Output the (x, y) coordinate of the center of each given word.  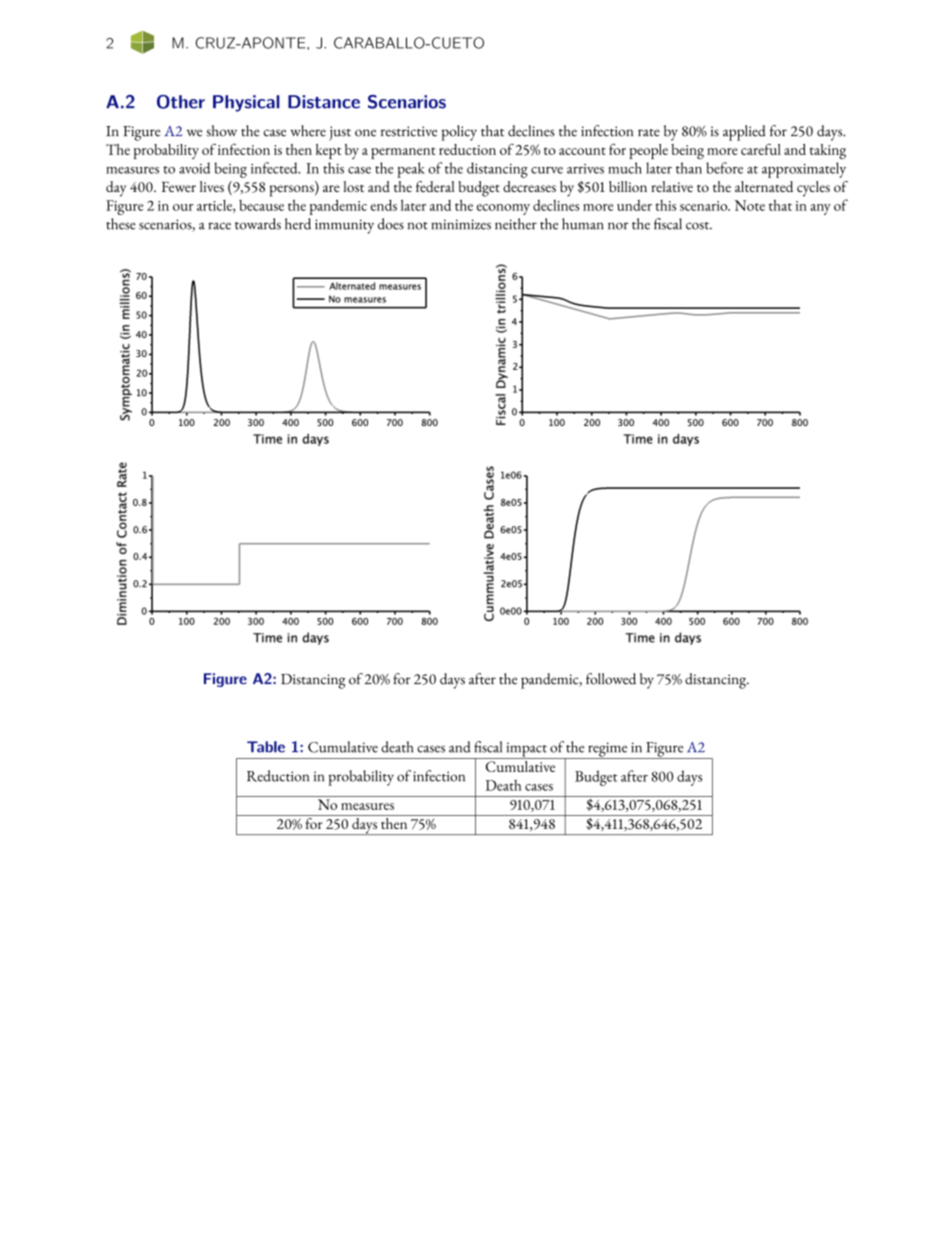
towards (258, 224)
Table (266, 747)
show (221, 131)
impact (526, 750)
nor (618, 226)
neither (516, 224)
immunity (344, 226)
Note (750, 205)
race (219, 226)
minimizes (461, 224)
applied (744, 133)
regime (608, 750)
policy (459, 133)
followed (611, 679)
